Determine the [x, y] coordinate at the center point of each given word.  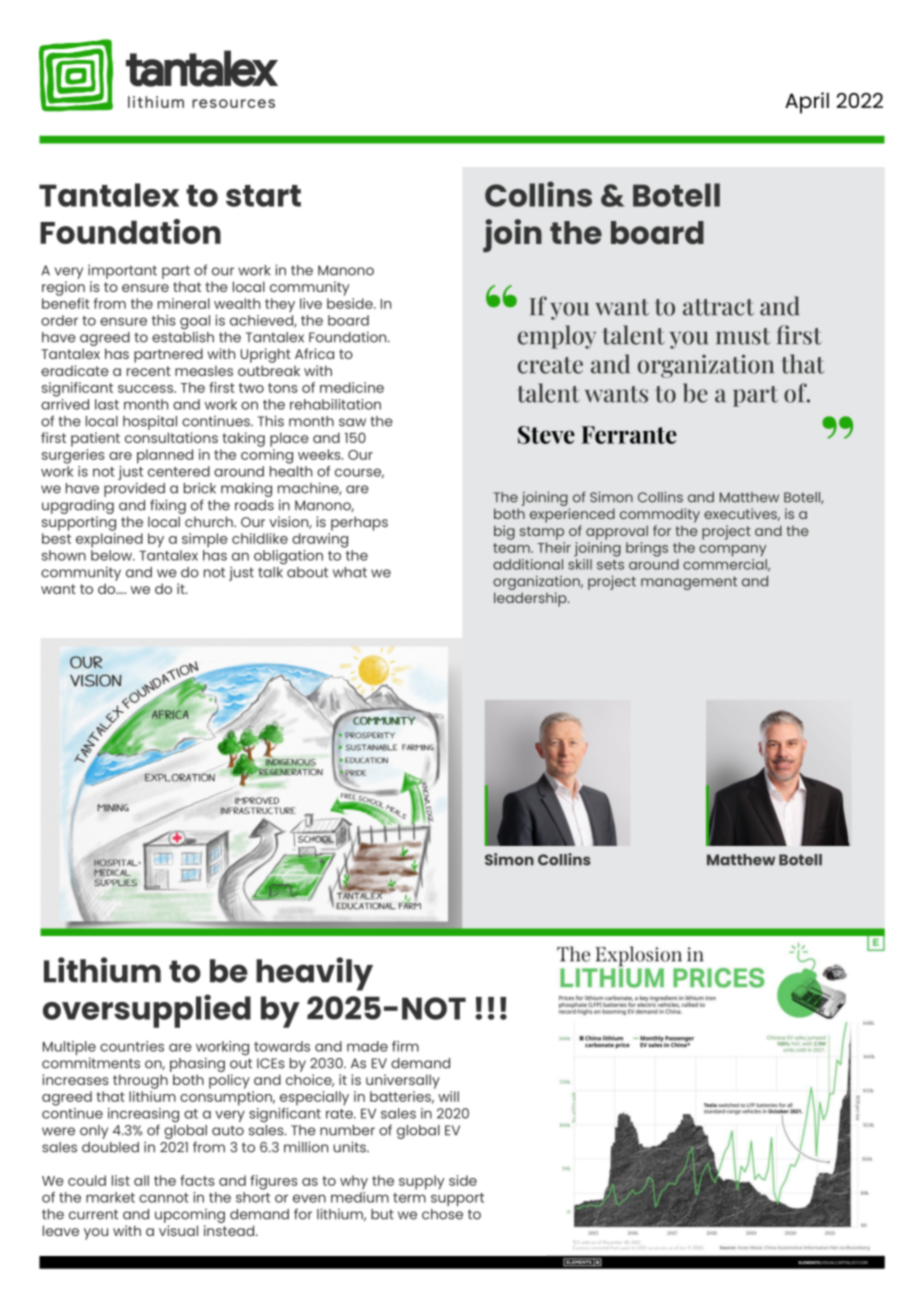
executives [742, 514]
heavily [314, 974]
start [263, 196]
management [689, 583]
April [807, 103]
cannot [164, 1198]
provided [135, 491]
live [311, 303]
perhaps [359, 523]
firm [405, 1046]
